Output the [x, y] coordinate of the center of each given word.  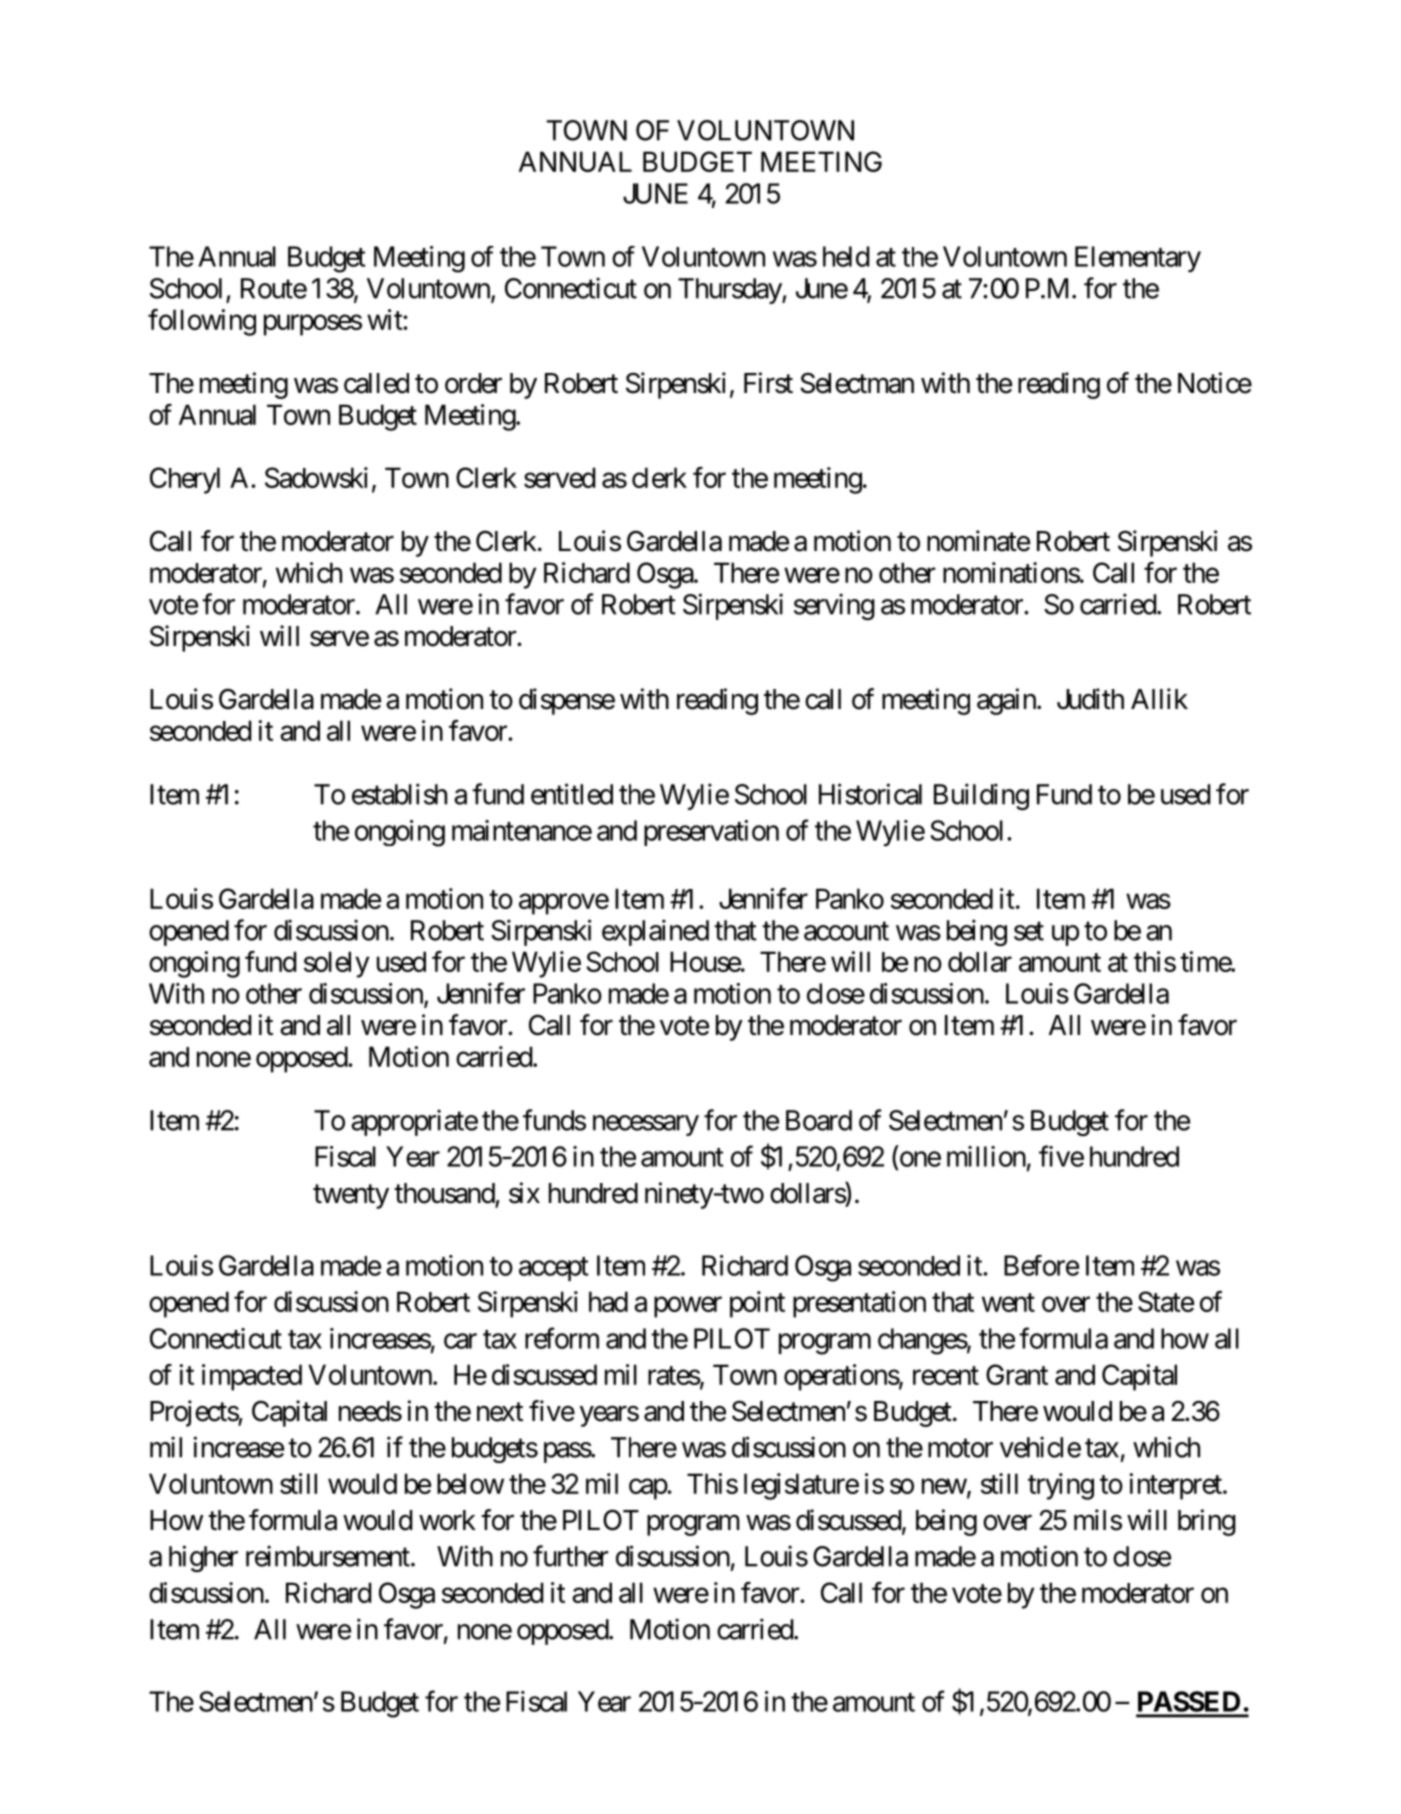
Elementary [1138, 259]
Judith [1090, 699]
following [202, 322]
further [571, 1556]
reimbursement [328, 1556]
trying [1061, 1486]
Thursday [730, 291]
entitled [572, 794]
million [986, 1156]
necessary [646, 1125]
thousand [444, 1193]
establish [399, 794]
